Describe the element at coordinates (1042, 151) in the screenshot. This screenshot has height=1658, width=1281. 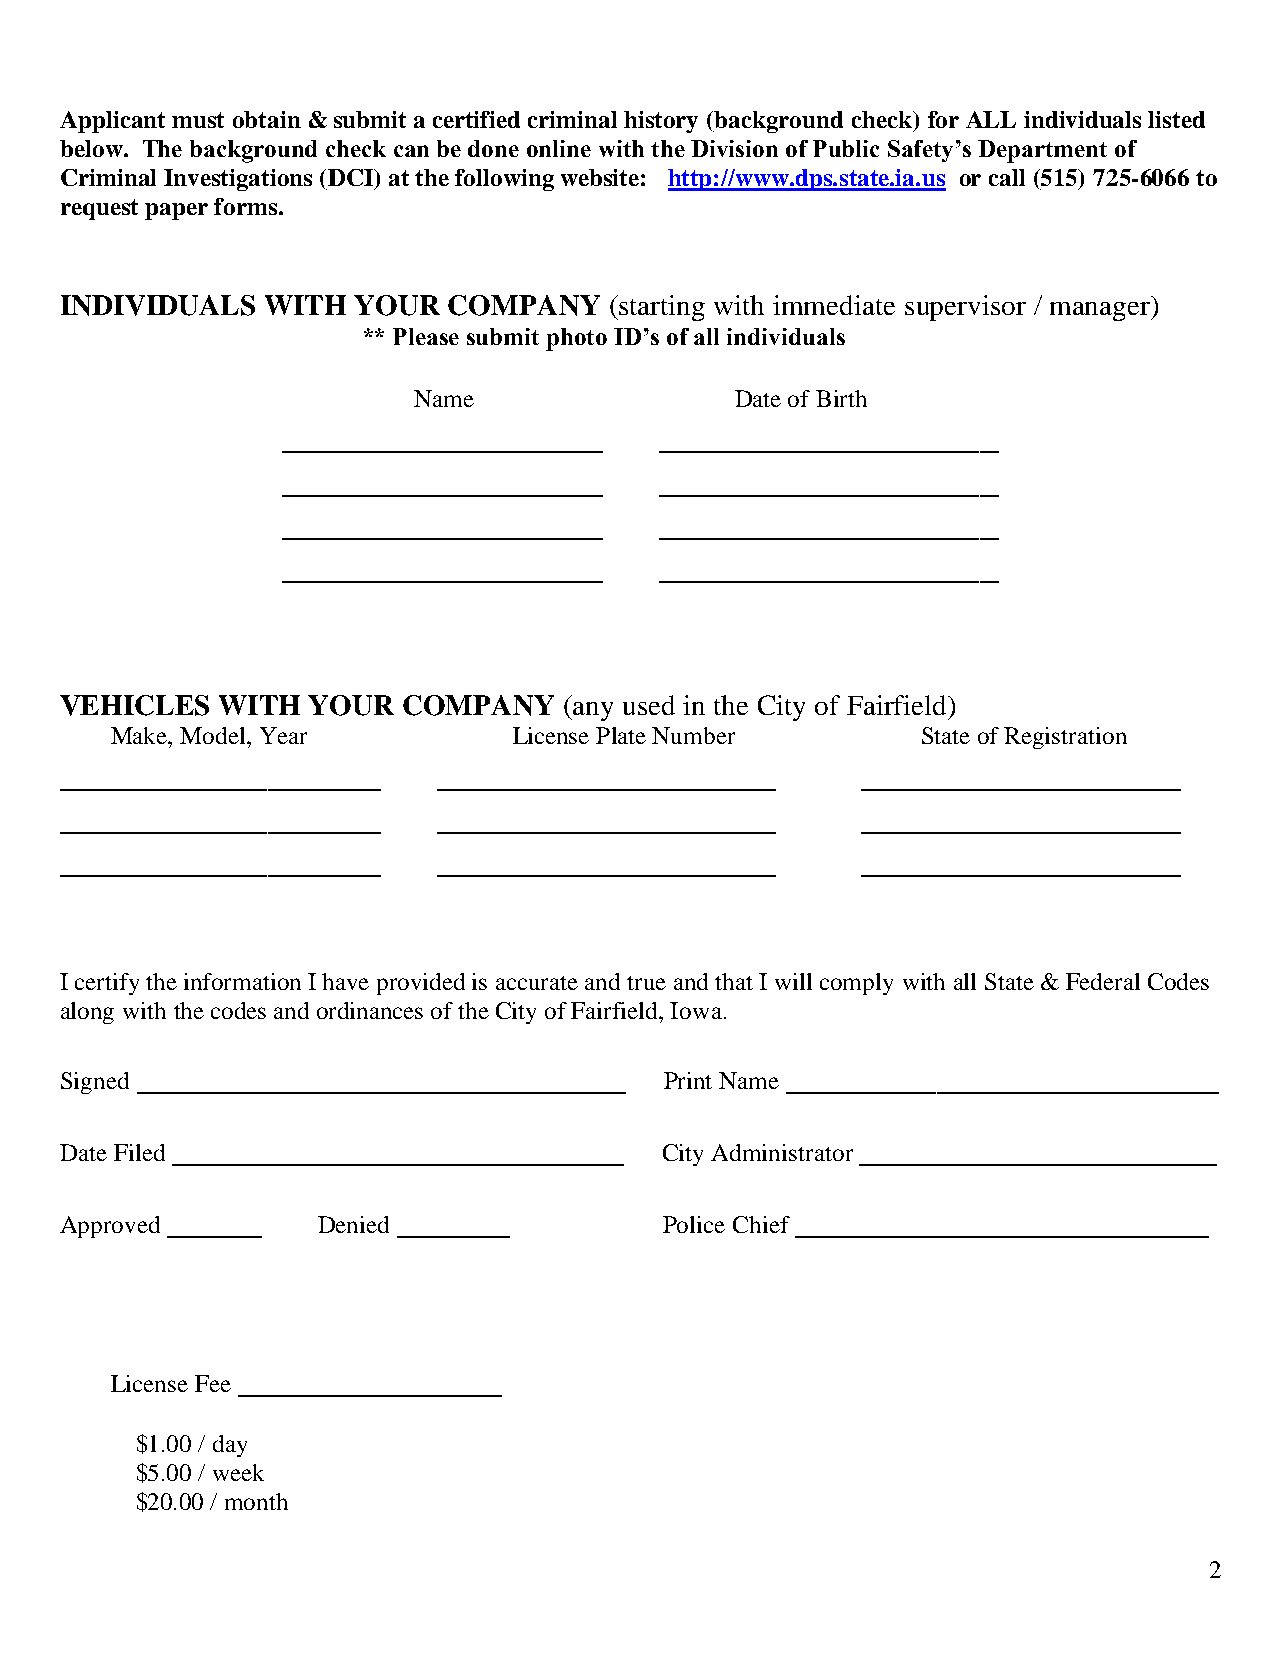
I see `Department` at that location.
